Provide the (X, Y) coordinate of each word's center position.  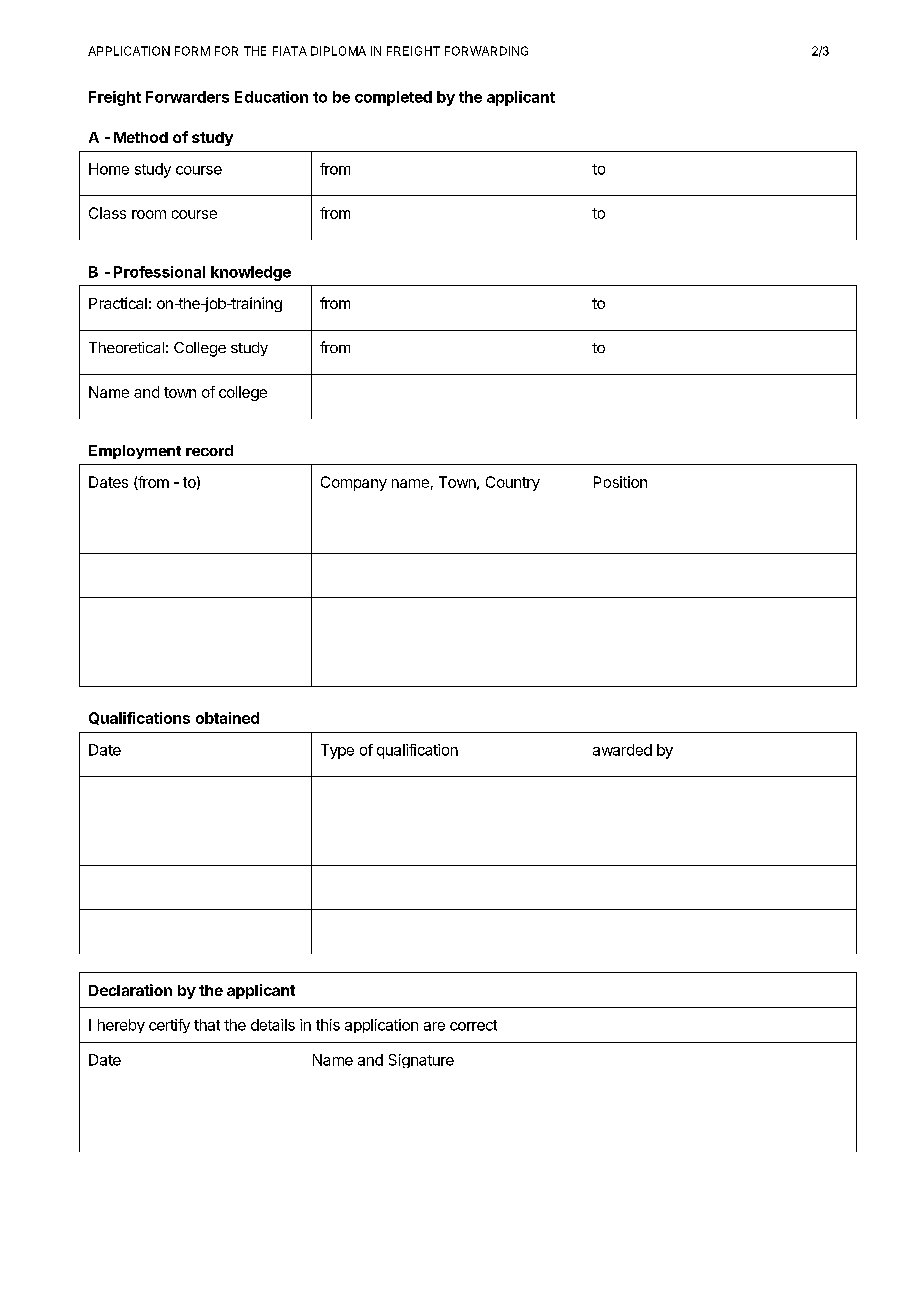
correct (473, 1025)
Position (620, 482)
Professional (159, 272)
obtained (227, 718)
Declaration (130, 990)
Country (513, 483)
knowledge (251, 273)
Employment (135, 452)
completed (393, 98)
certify (169, 1026)
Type (337, 751)
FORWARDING (486, 51)
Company (354, 483)
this (328, 1025)
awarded (622, 750)
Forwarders (187, 97)
